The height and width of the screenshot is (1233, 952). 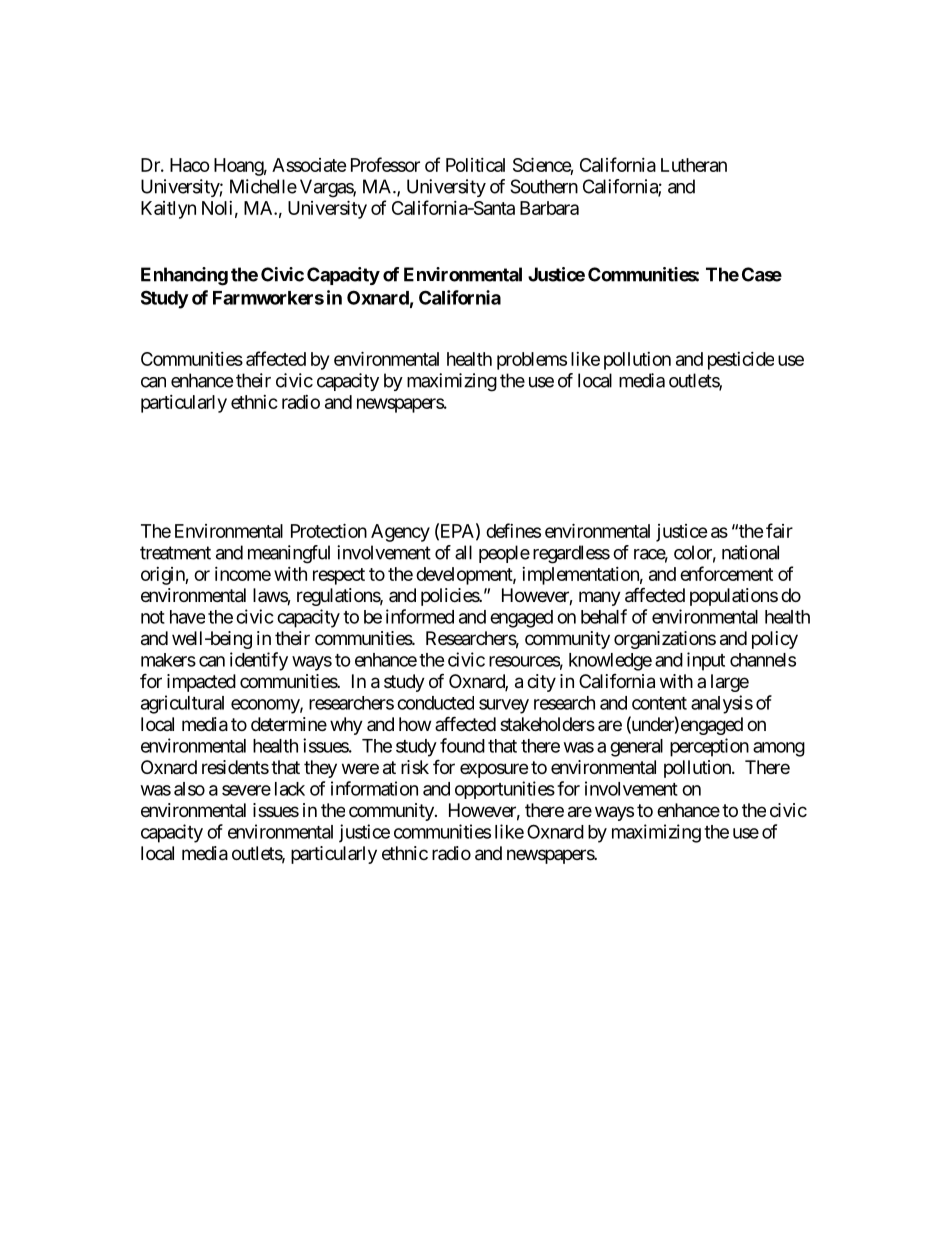 What do you see at coordinates (779, 530) in the screenshot?
I see `fair` at bounding box center [779, 530].
